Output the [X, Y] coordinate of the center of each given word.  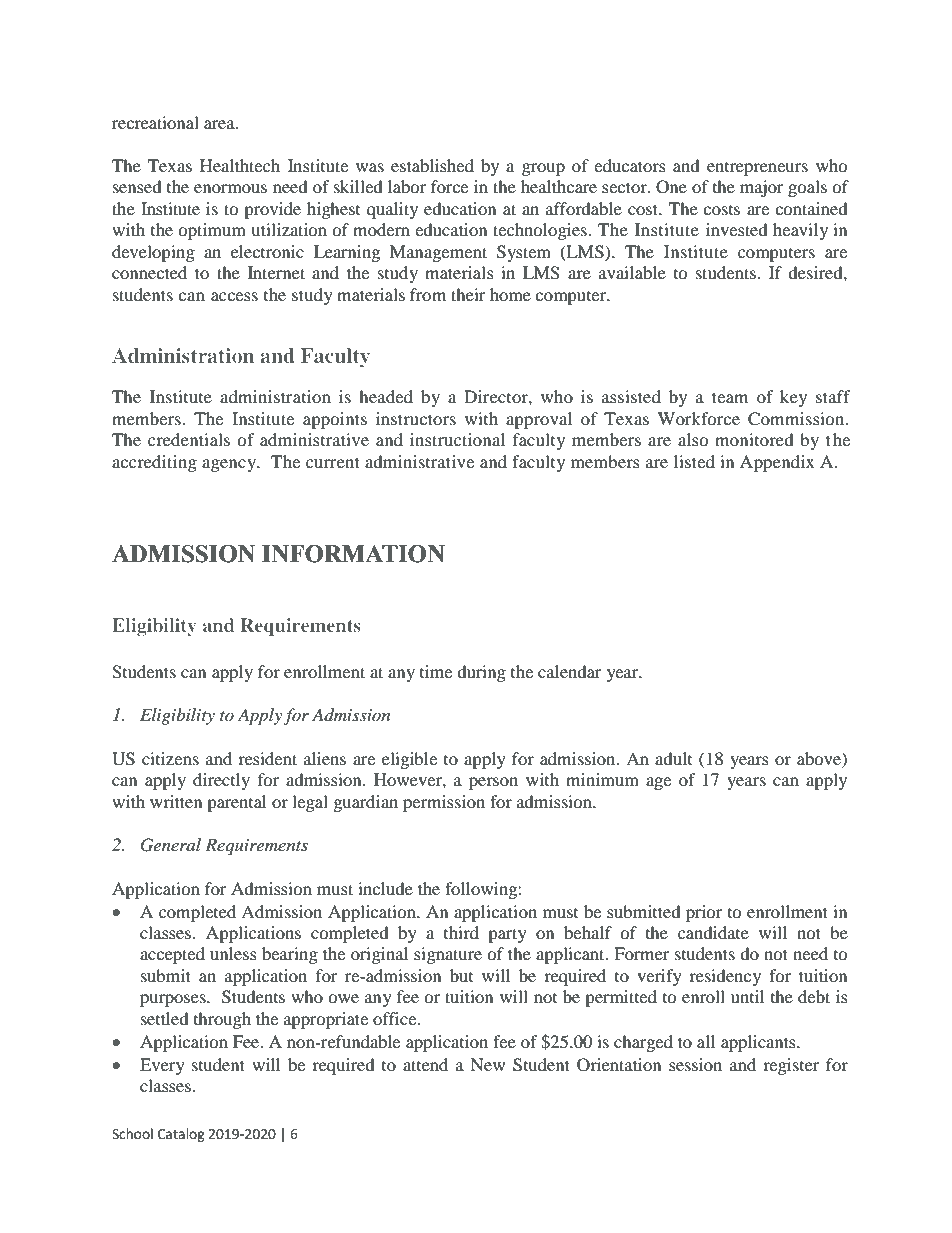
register [791, 1066]
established [432, 165]
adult [673, 758]
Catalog [181, 1135]
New [487, 1064]
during [481, 673]
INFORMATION [353, 554]
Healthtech [240, 165]
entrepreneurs [757, 169]
